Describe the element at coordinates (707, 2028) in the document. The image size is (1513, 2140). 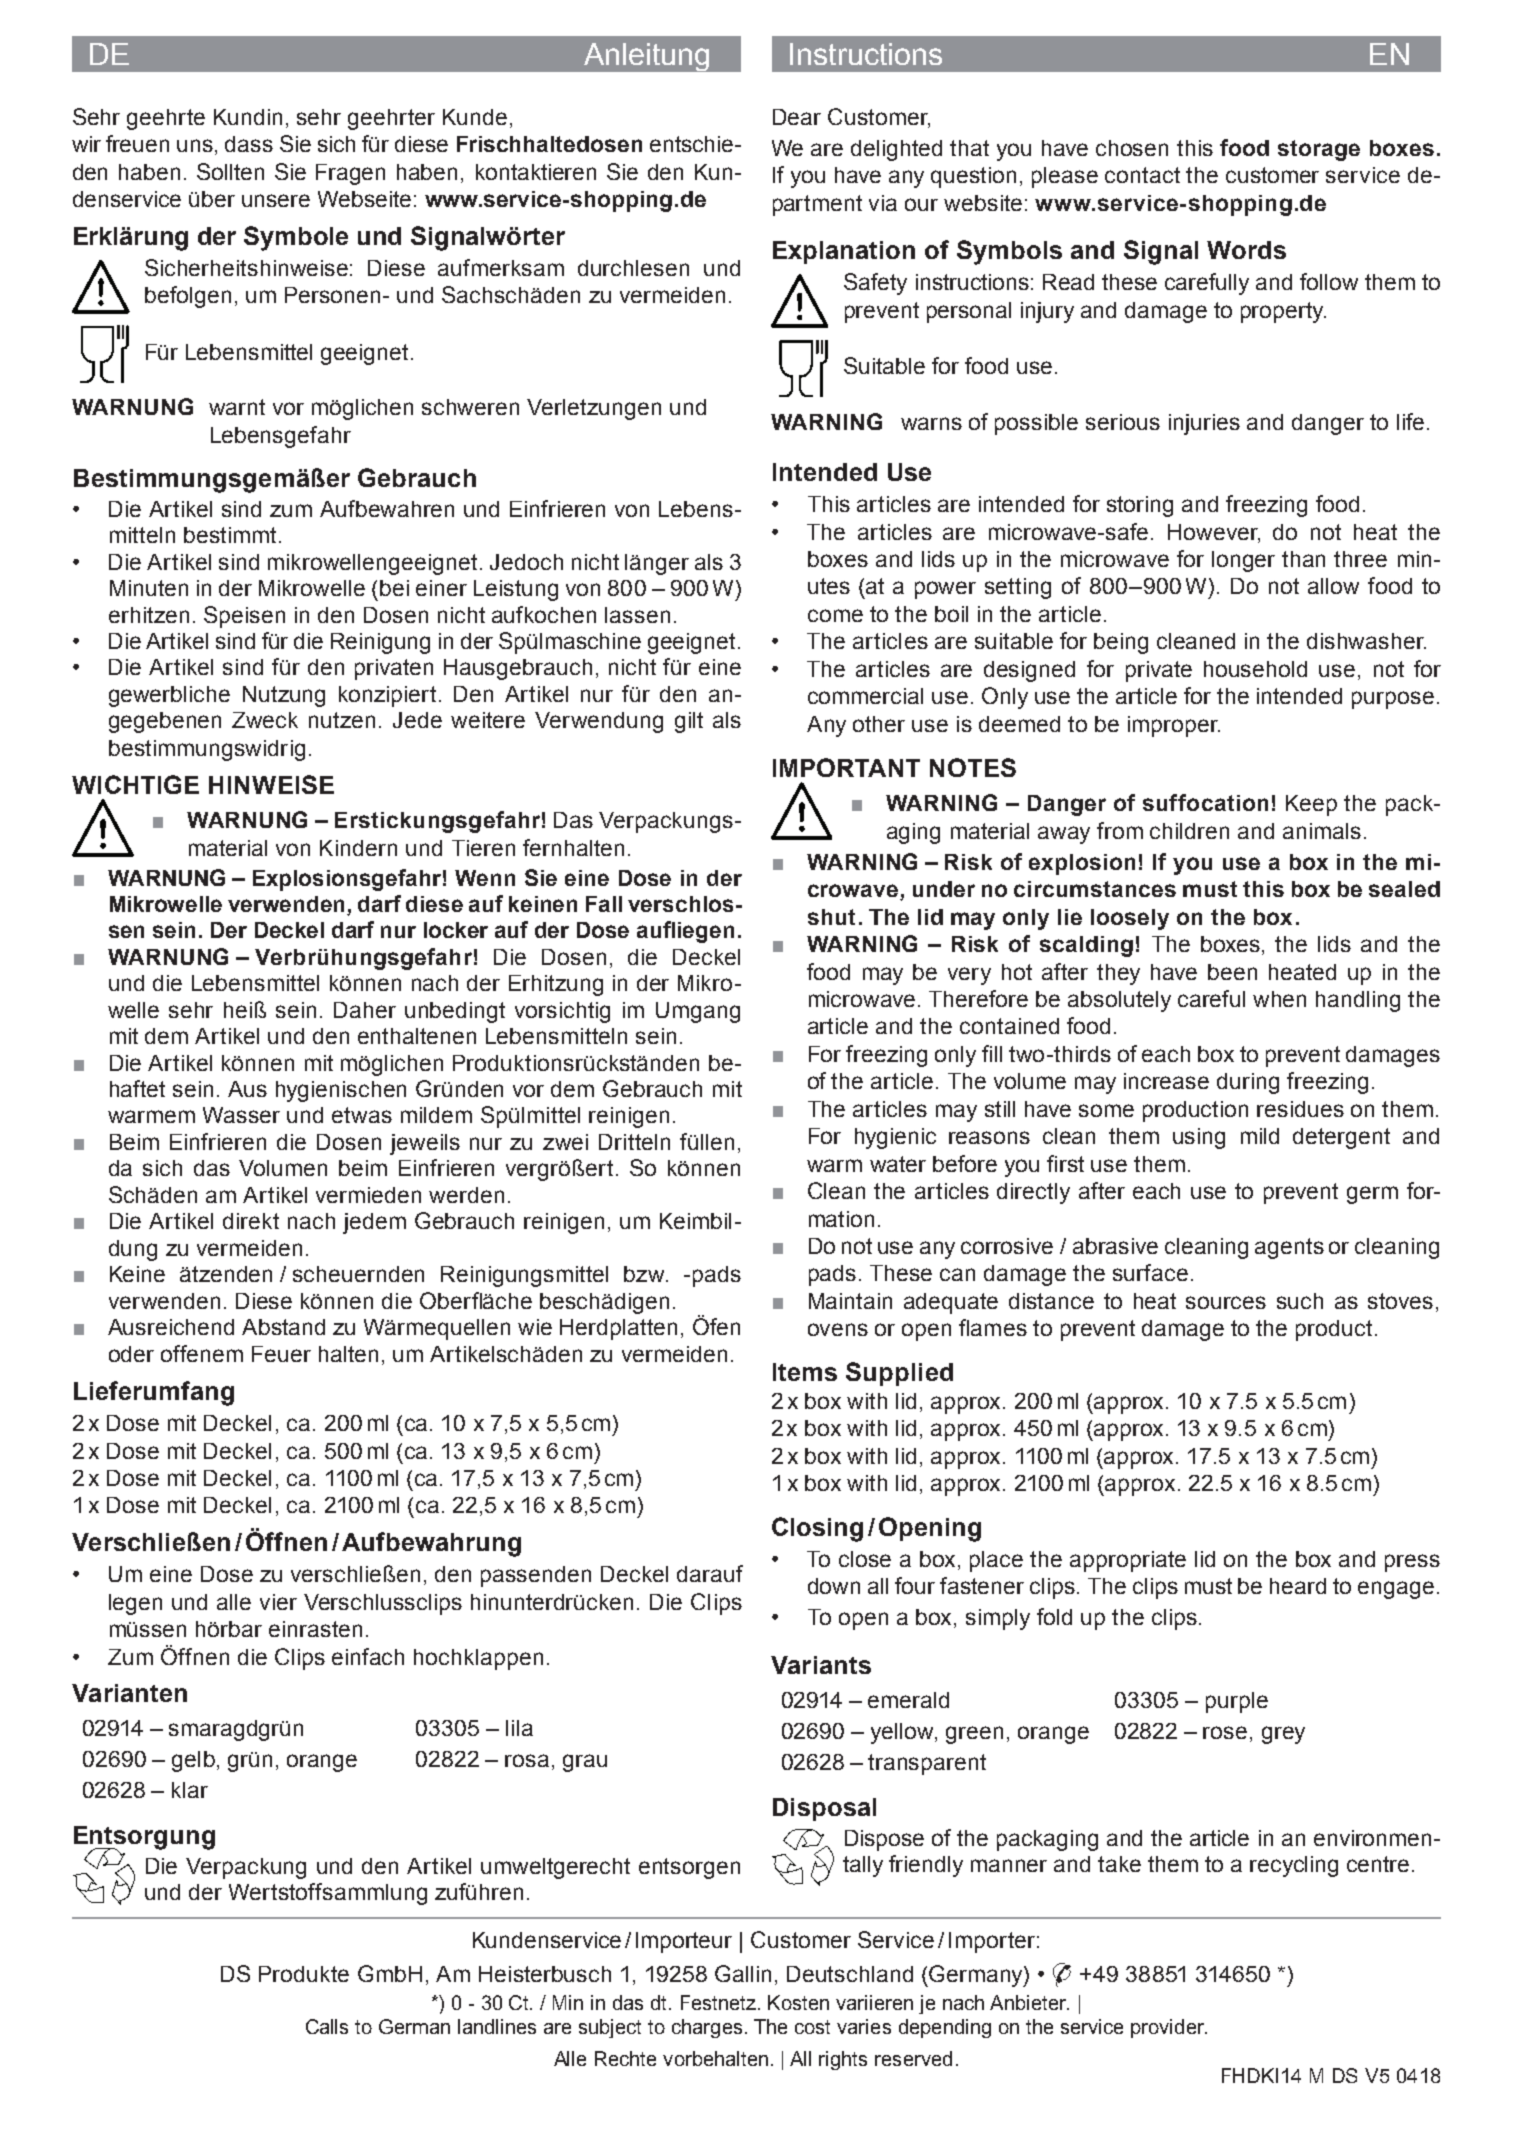
I see `charges` at that location.
